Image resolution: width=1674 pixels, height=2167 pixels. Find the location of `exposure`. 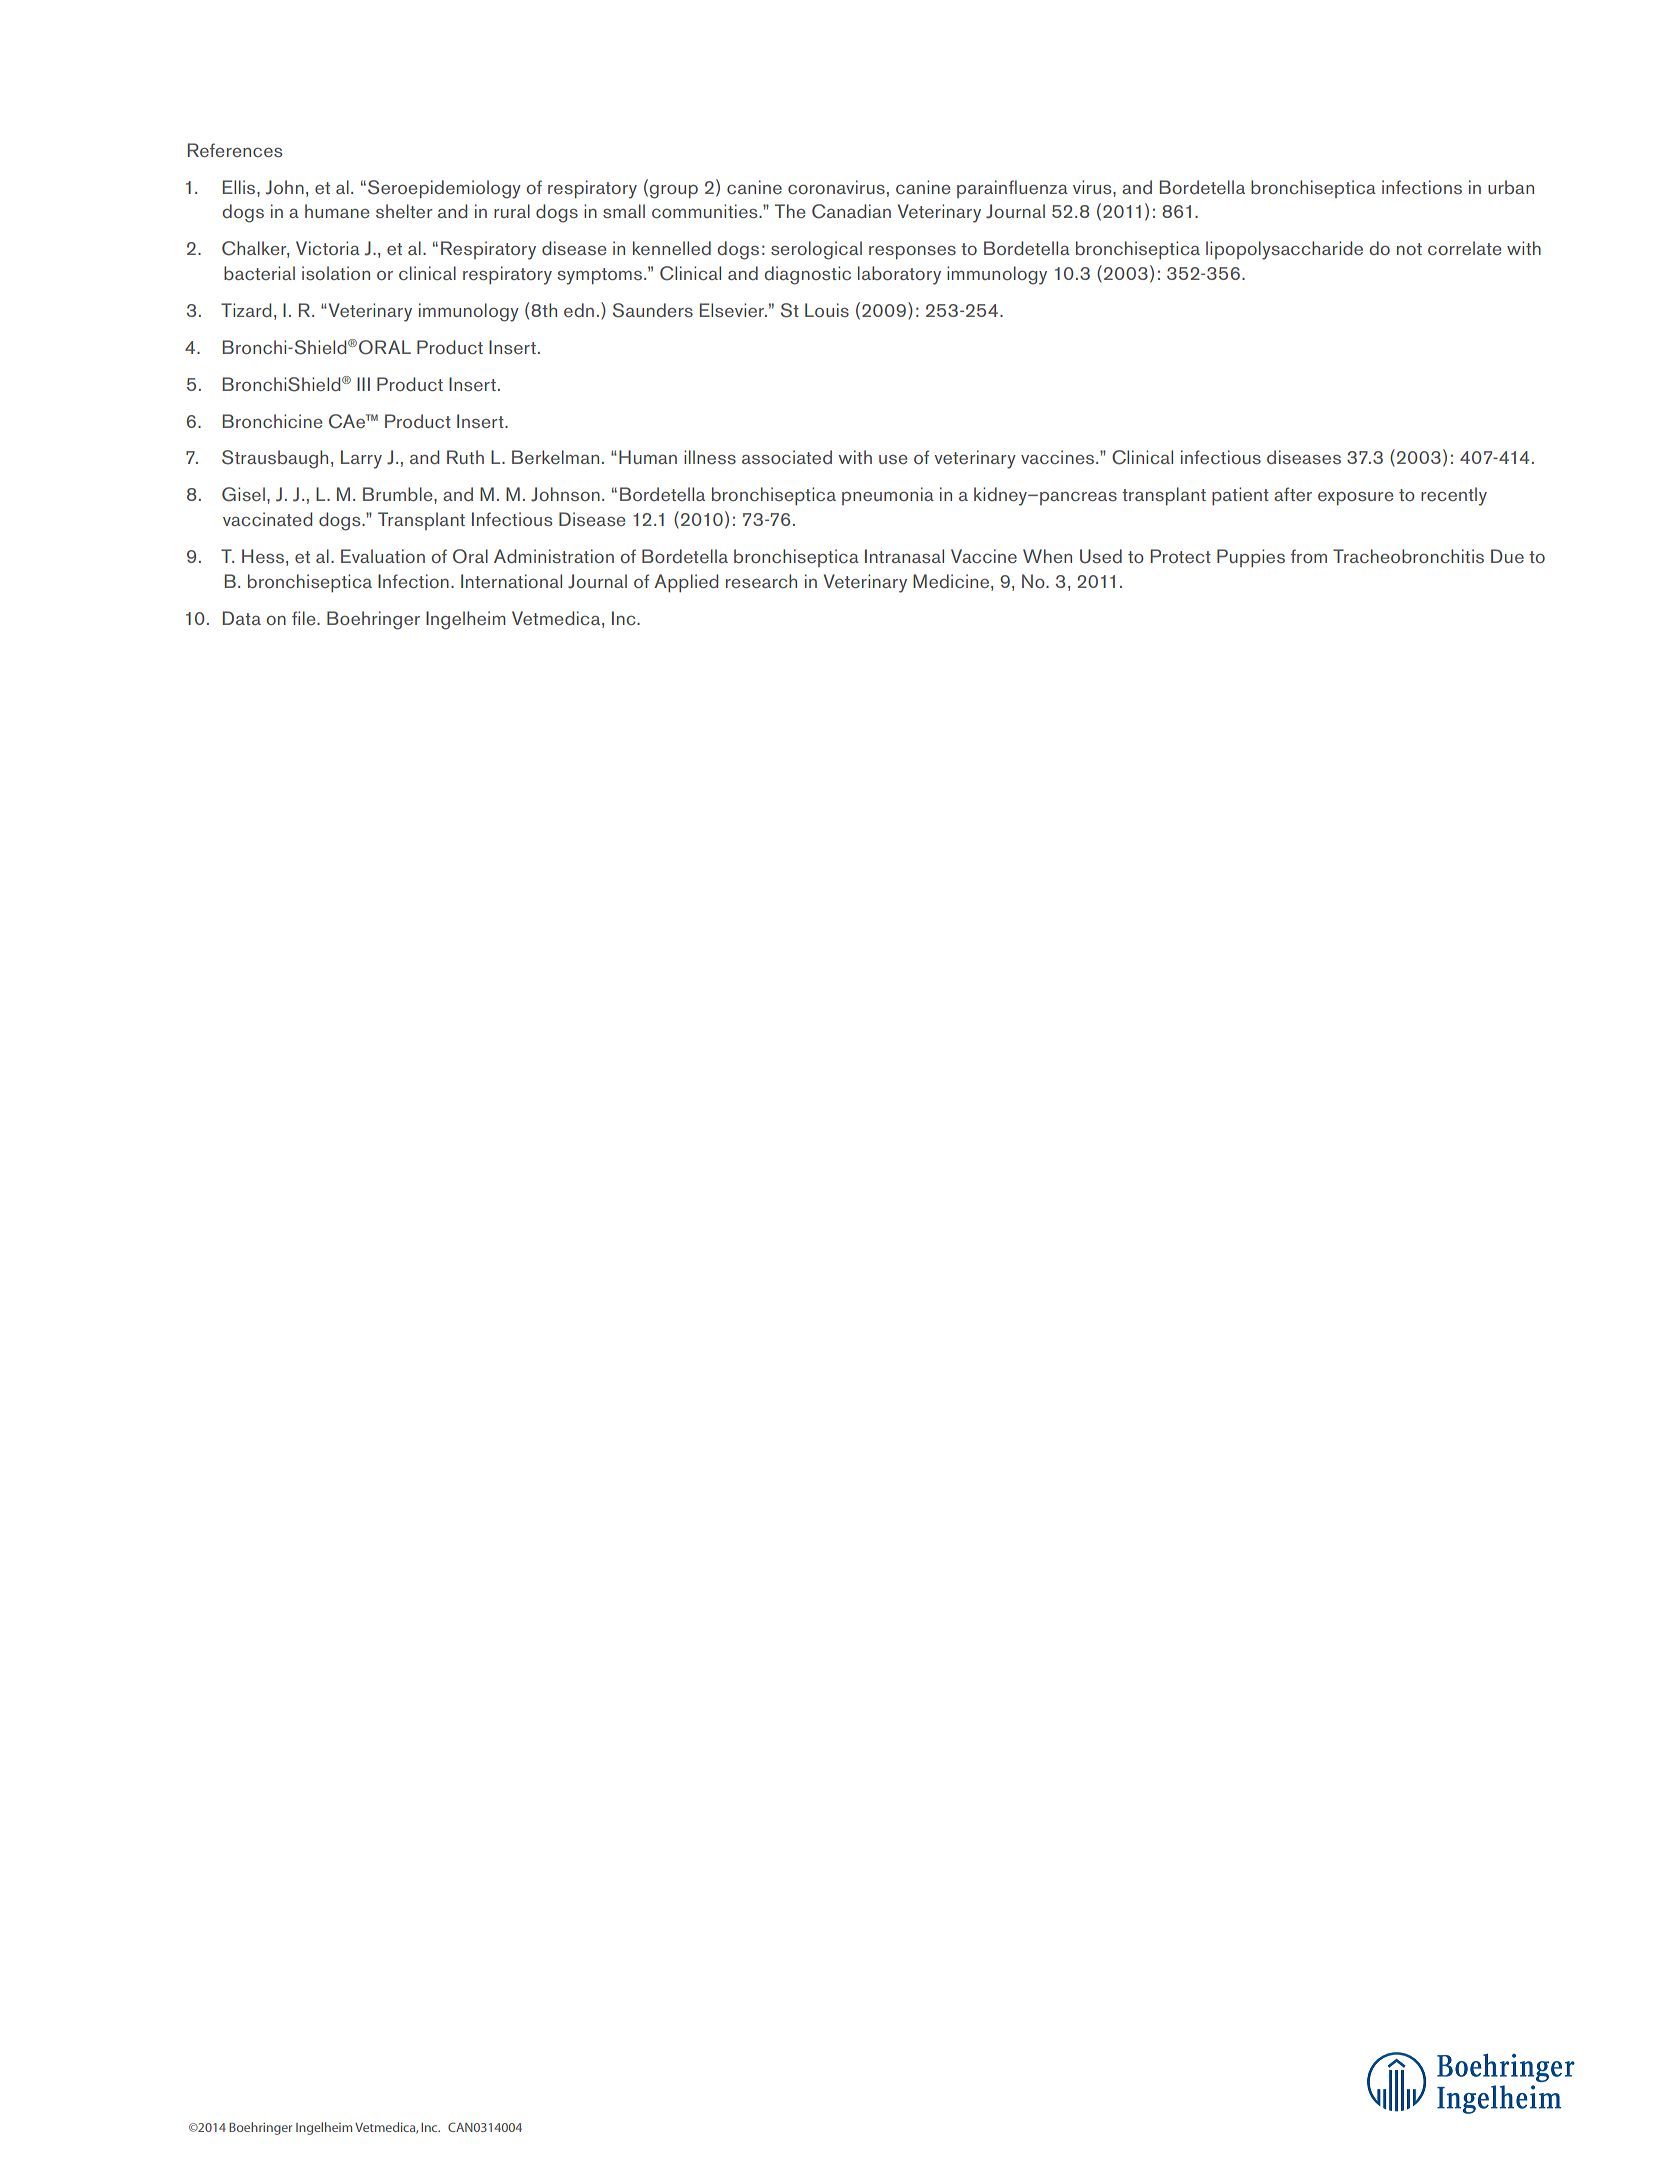

exposure is located at coordinates (1355, 498).
